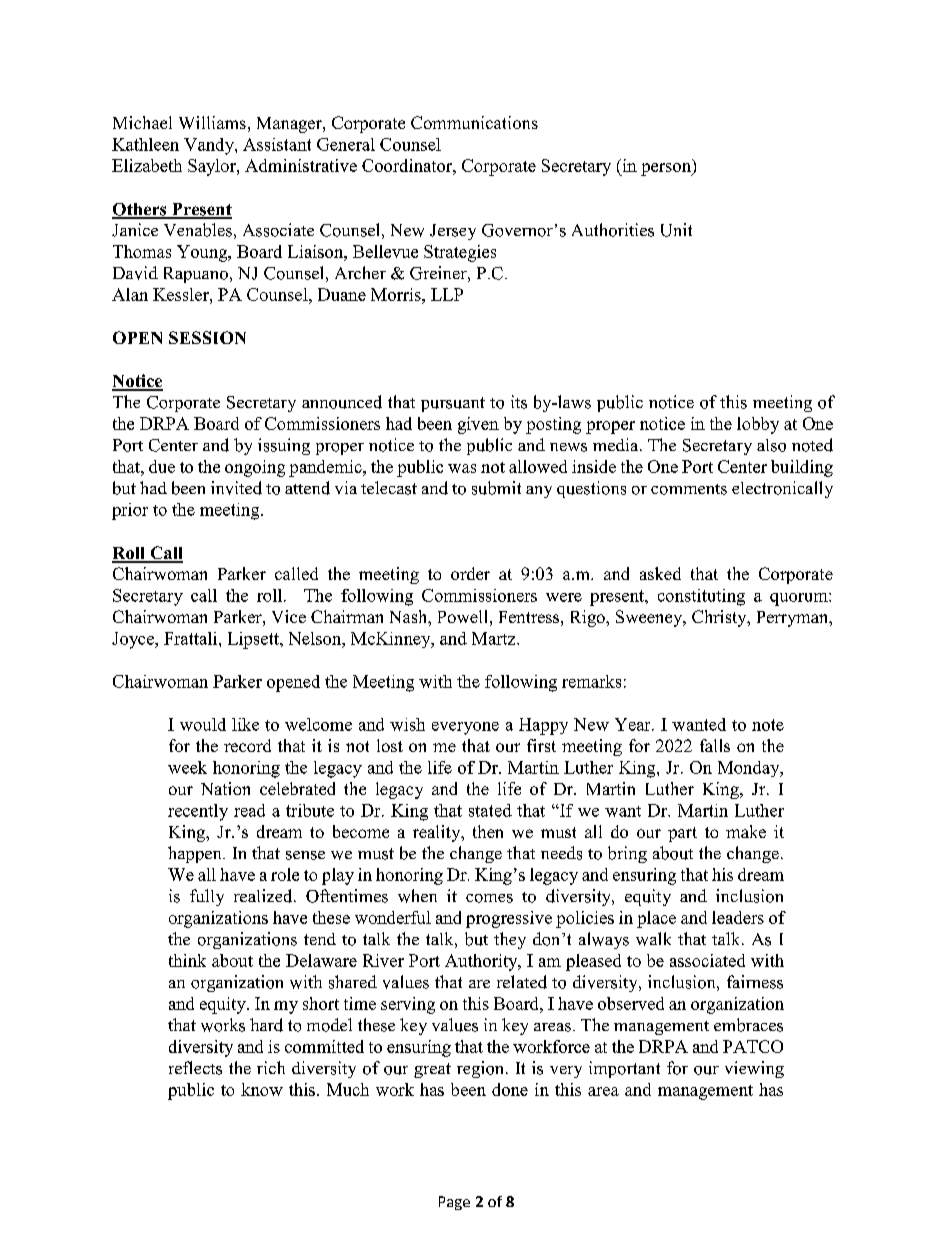 The image size is (952, 1233). Describe the element at coordinates (474, 122) in the image. I see `Communications` at that location.
